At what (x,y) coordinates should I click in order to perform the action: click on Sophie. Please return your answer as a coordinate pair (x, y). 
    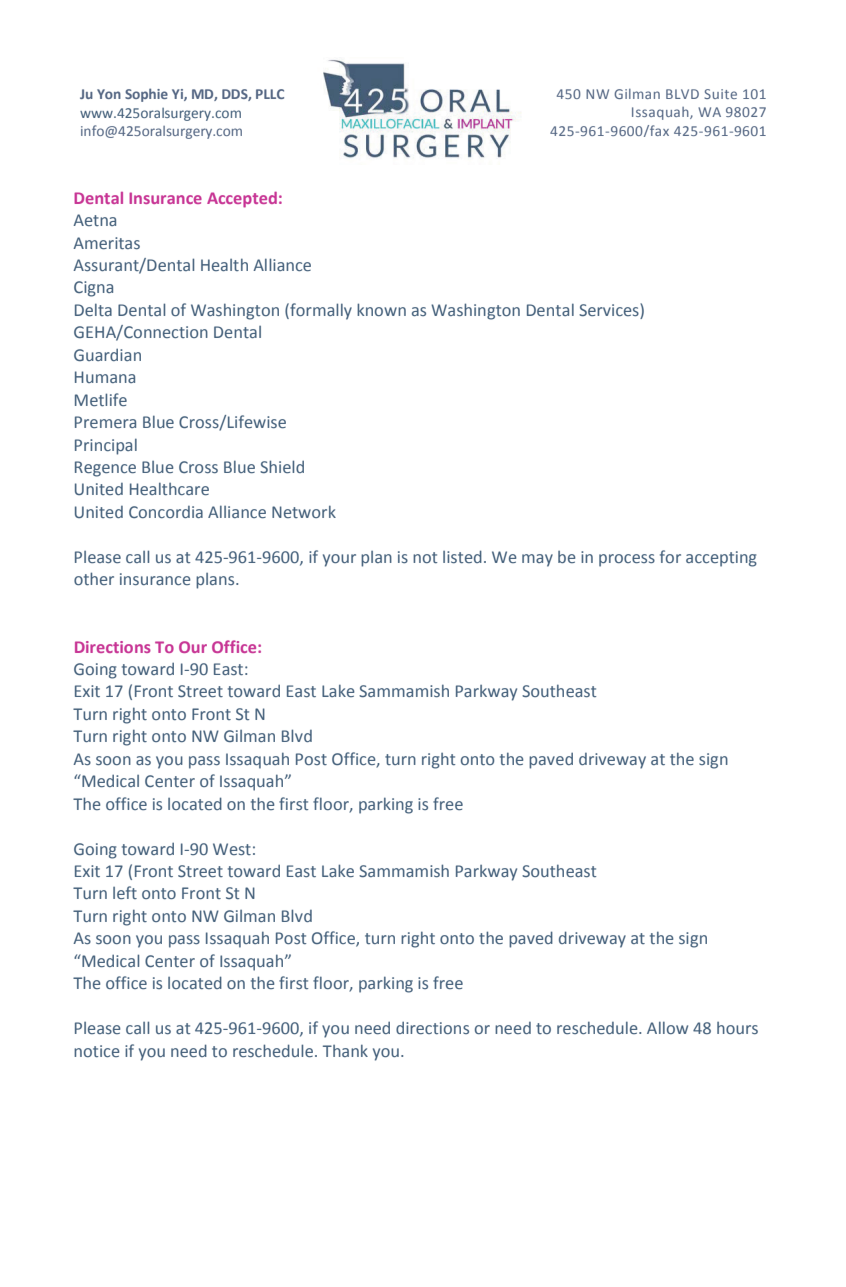
    Looking at the image, I should click on (146, 95).
